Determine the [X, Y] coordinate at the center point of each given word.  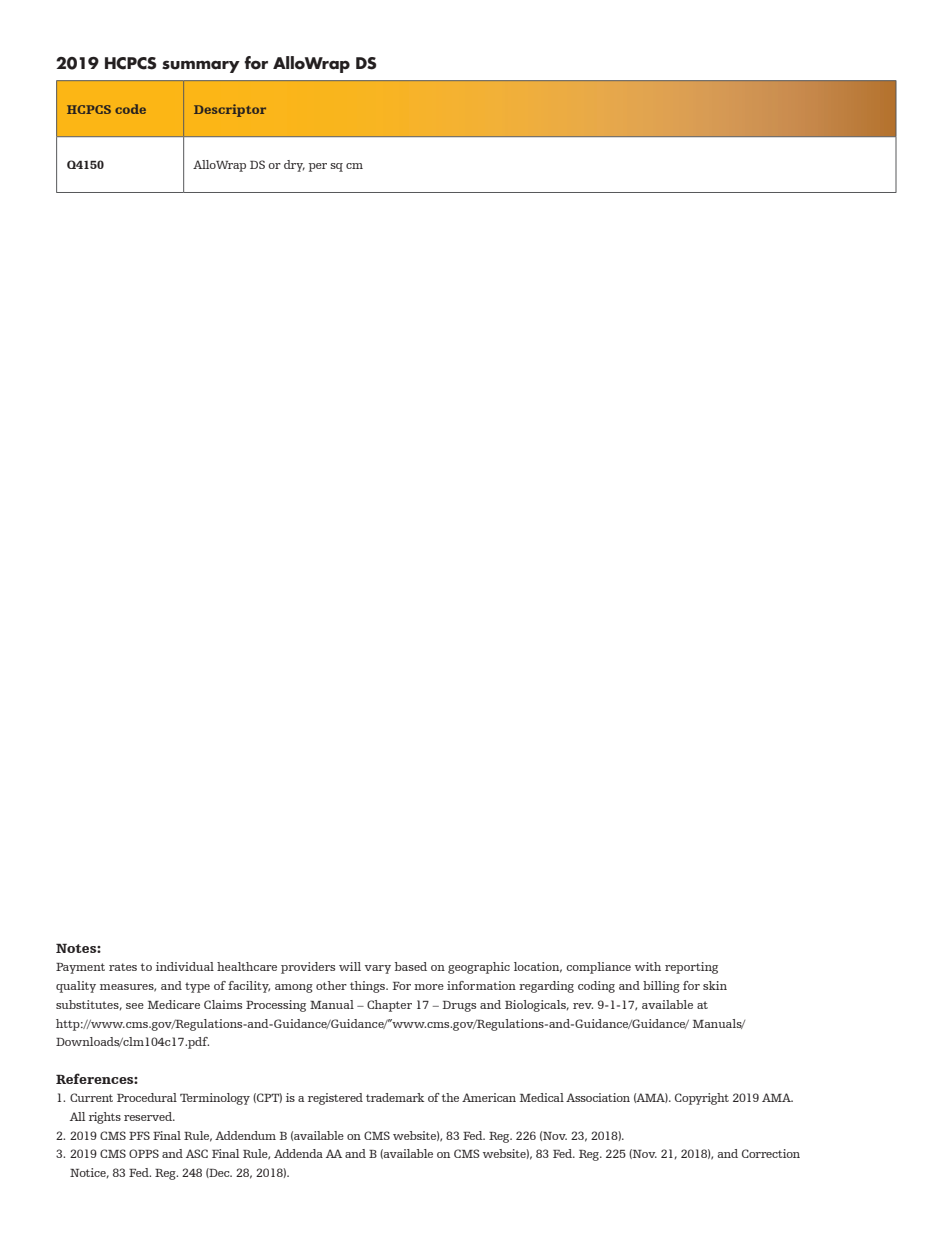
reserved [149, 1116]
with [648, 966]
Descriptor [230, 110]
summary [201, 66]
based [411, 966]
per [318, 167]
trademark [395, 1097]
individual [185, 966]
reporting [691, 968]
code [130, 109]
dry [294, 166]
